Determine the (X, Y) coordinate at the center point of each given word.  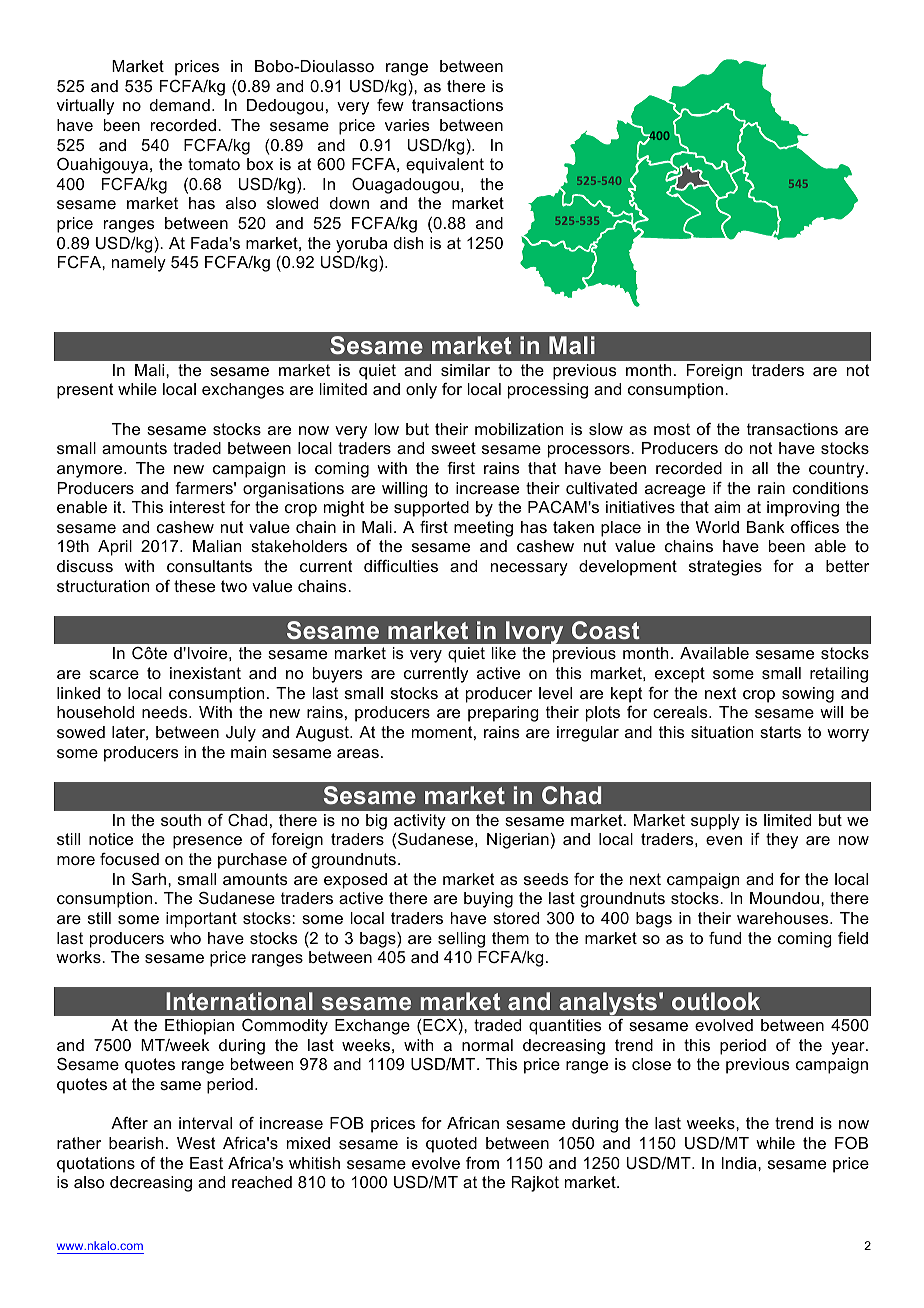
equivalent (445, 166)
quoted (451, 1145)
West (196, 1143)
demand (180, 105)
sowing (808, 695)
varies (407, 125)
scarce (114, 674)
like (504, 653)
